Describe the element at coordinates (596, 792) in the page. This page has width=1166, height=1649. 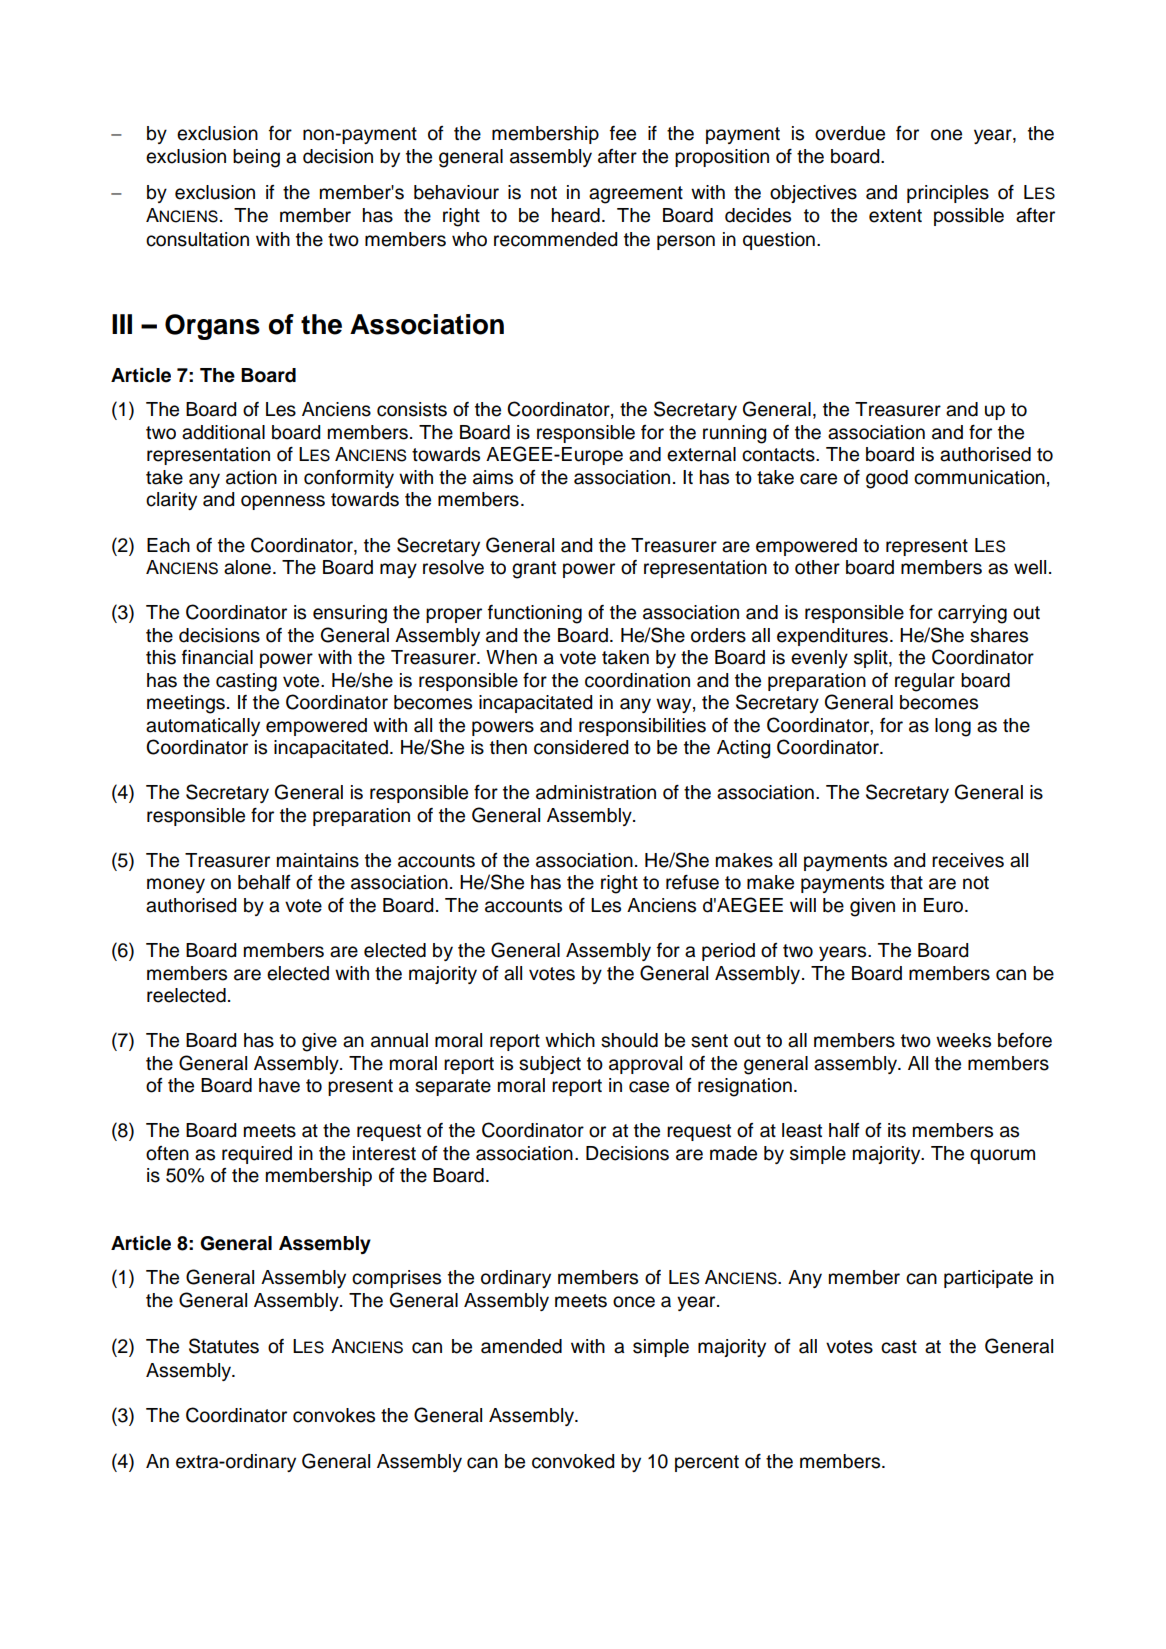
I see `administration` at that location.
